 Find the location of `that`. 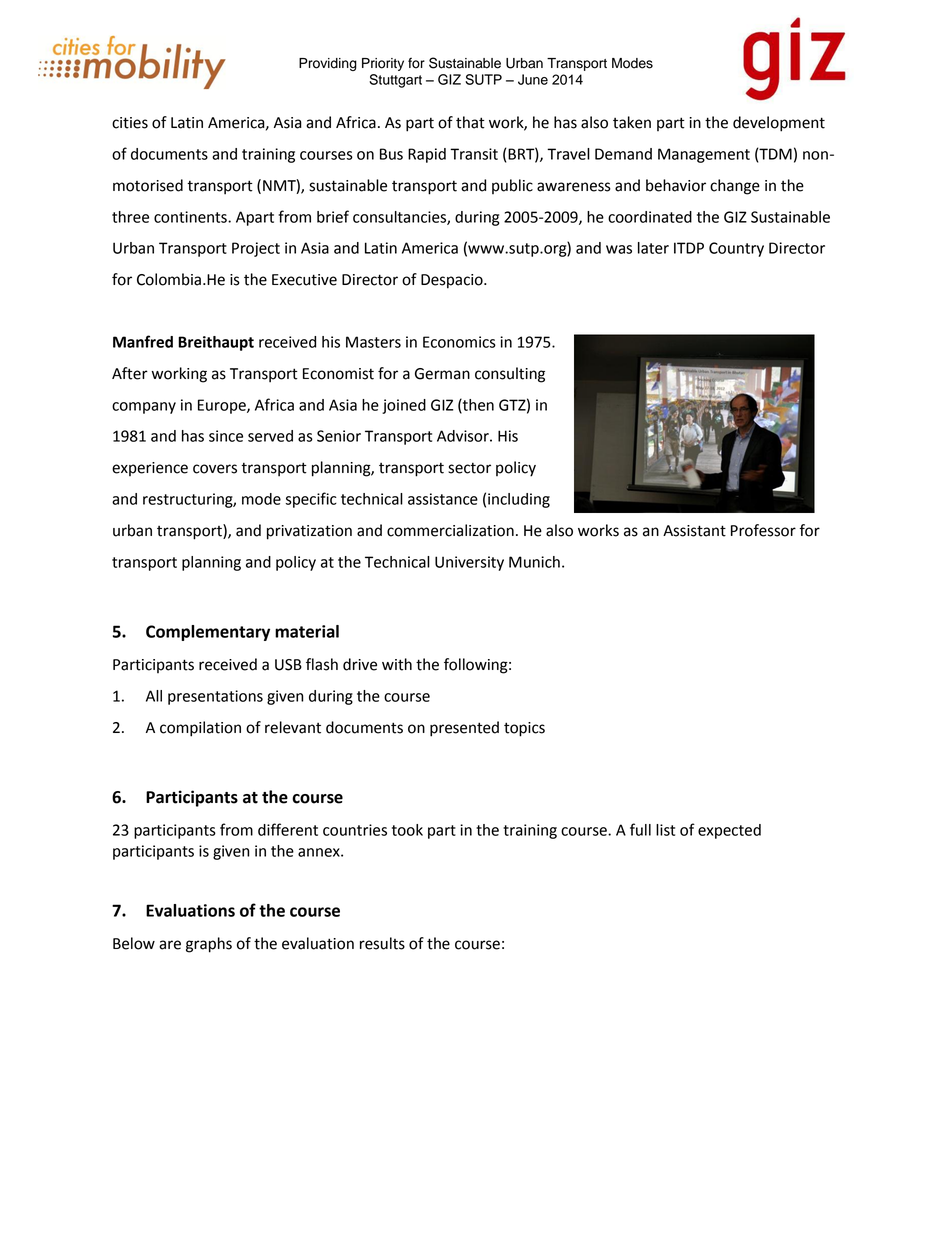

that is located at coordinates (470, 122).
